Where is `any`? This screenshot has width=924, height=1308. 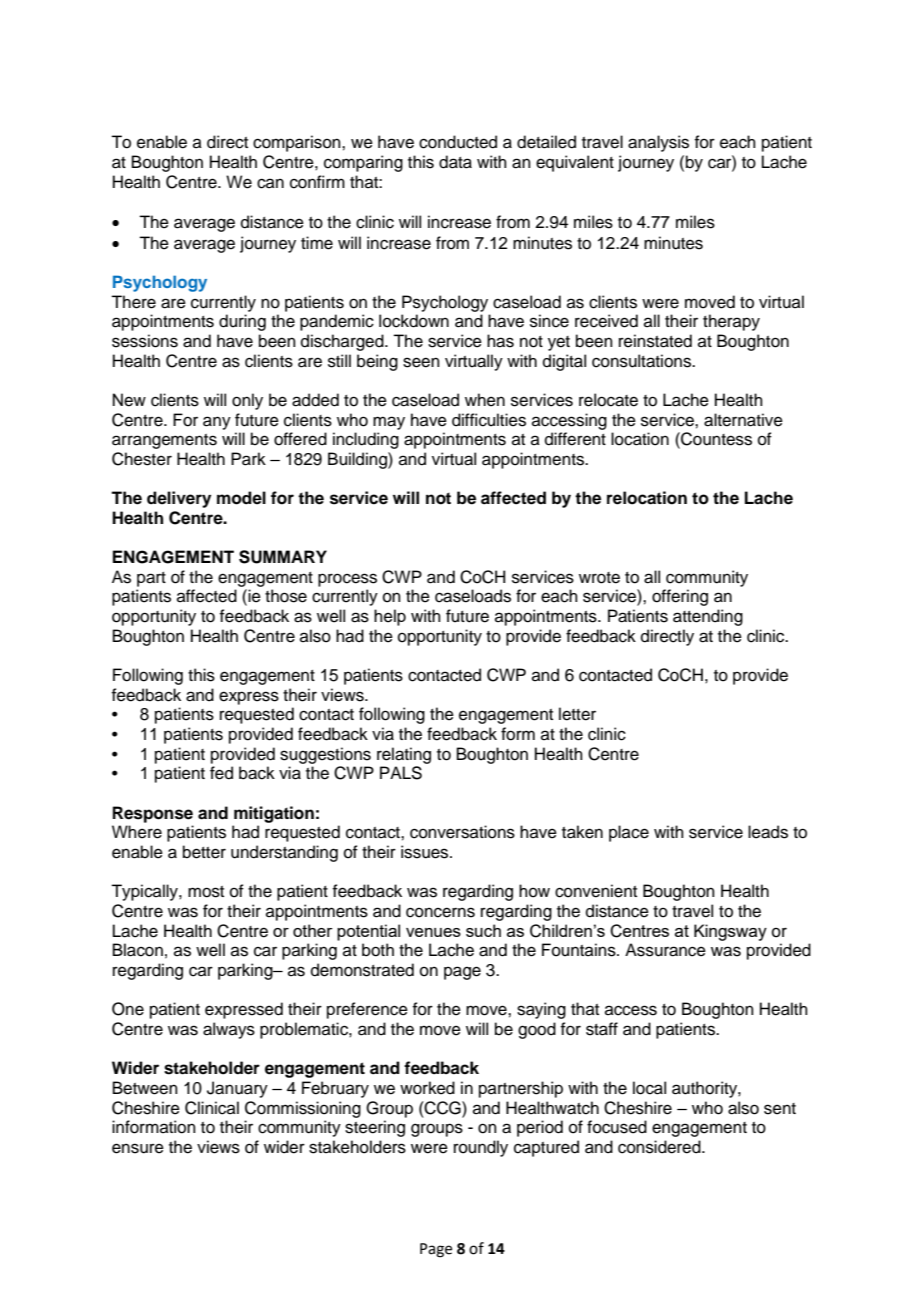
any is located at coordinates (217, 423).
